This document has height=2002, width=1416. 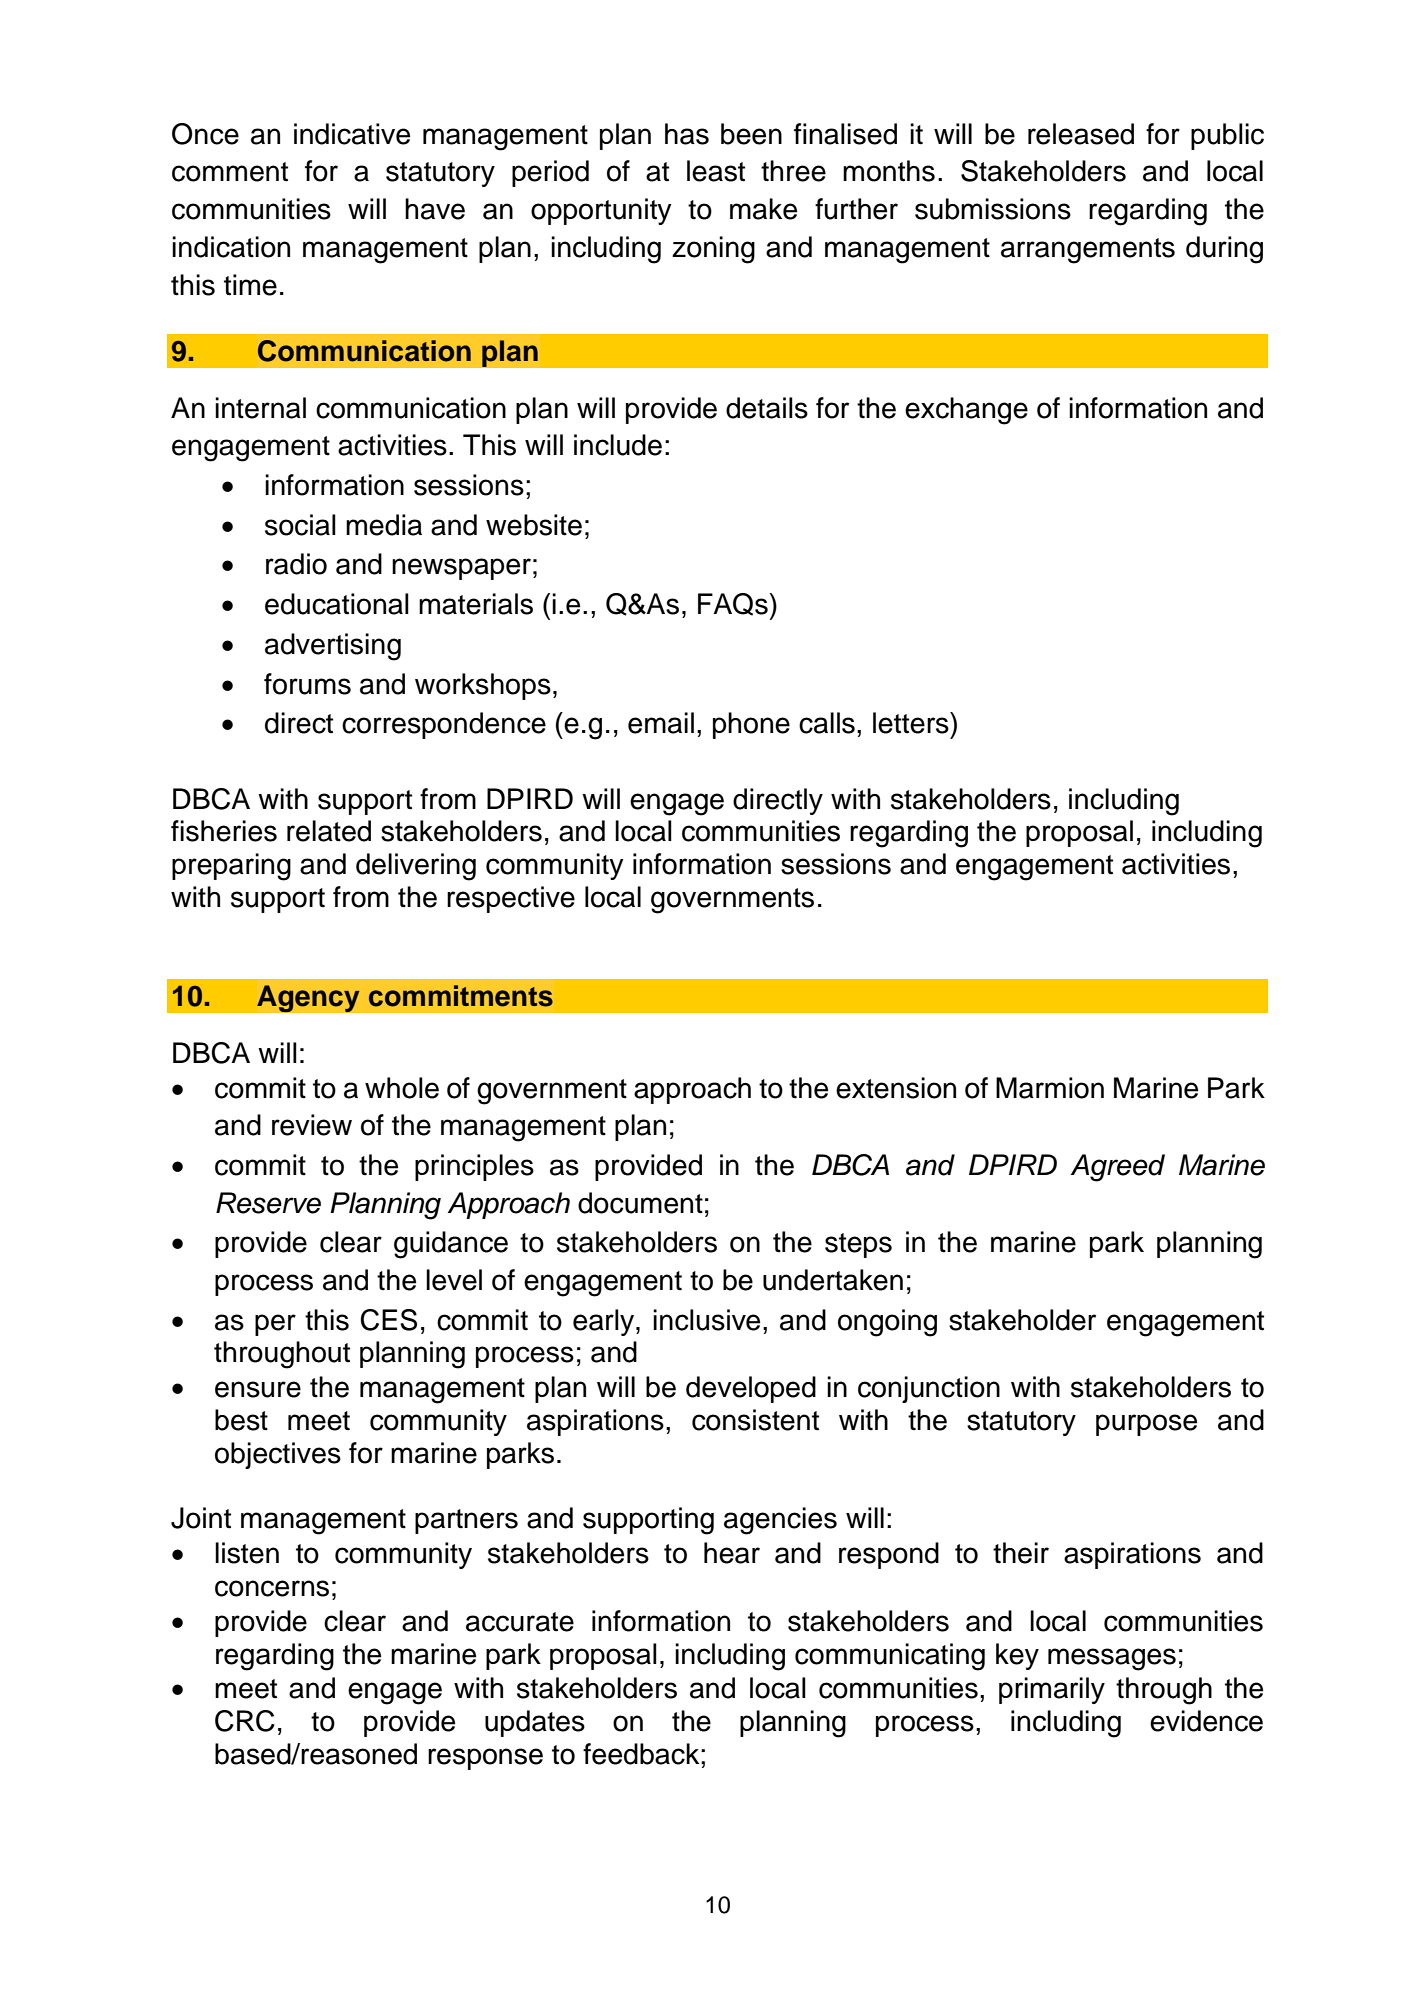 I want to click on primarily, so click(x=1052, y=1690).
